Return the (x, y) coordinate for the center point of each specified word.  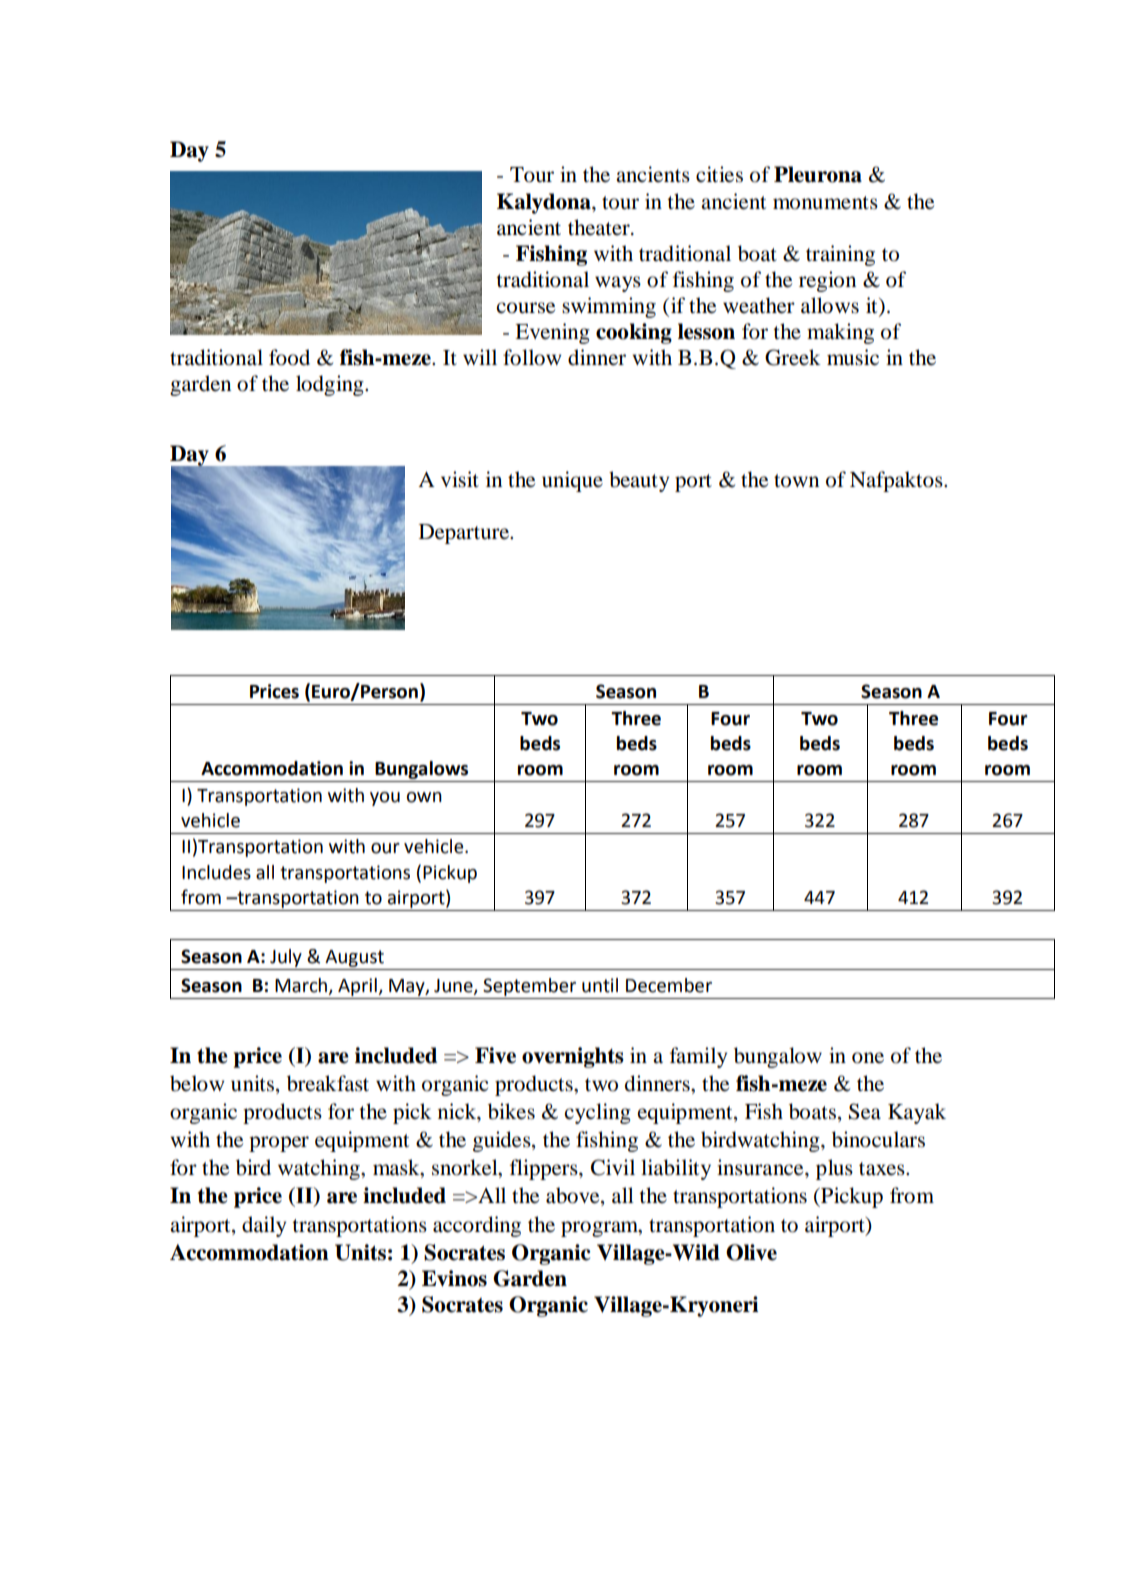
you (385, 799)
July (286, 958)
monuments (825, 203)
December (669, 985)
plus (834, 1169)
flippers (545, 1169)
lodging (331, 385)
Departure (465, 534)
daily (264, 1226)
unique (572, 481)
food (289, 357)
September (529, 987)
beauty (639, 481)
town (796, 481)
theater (600, 227)
